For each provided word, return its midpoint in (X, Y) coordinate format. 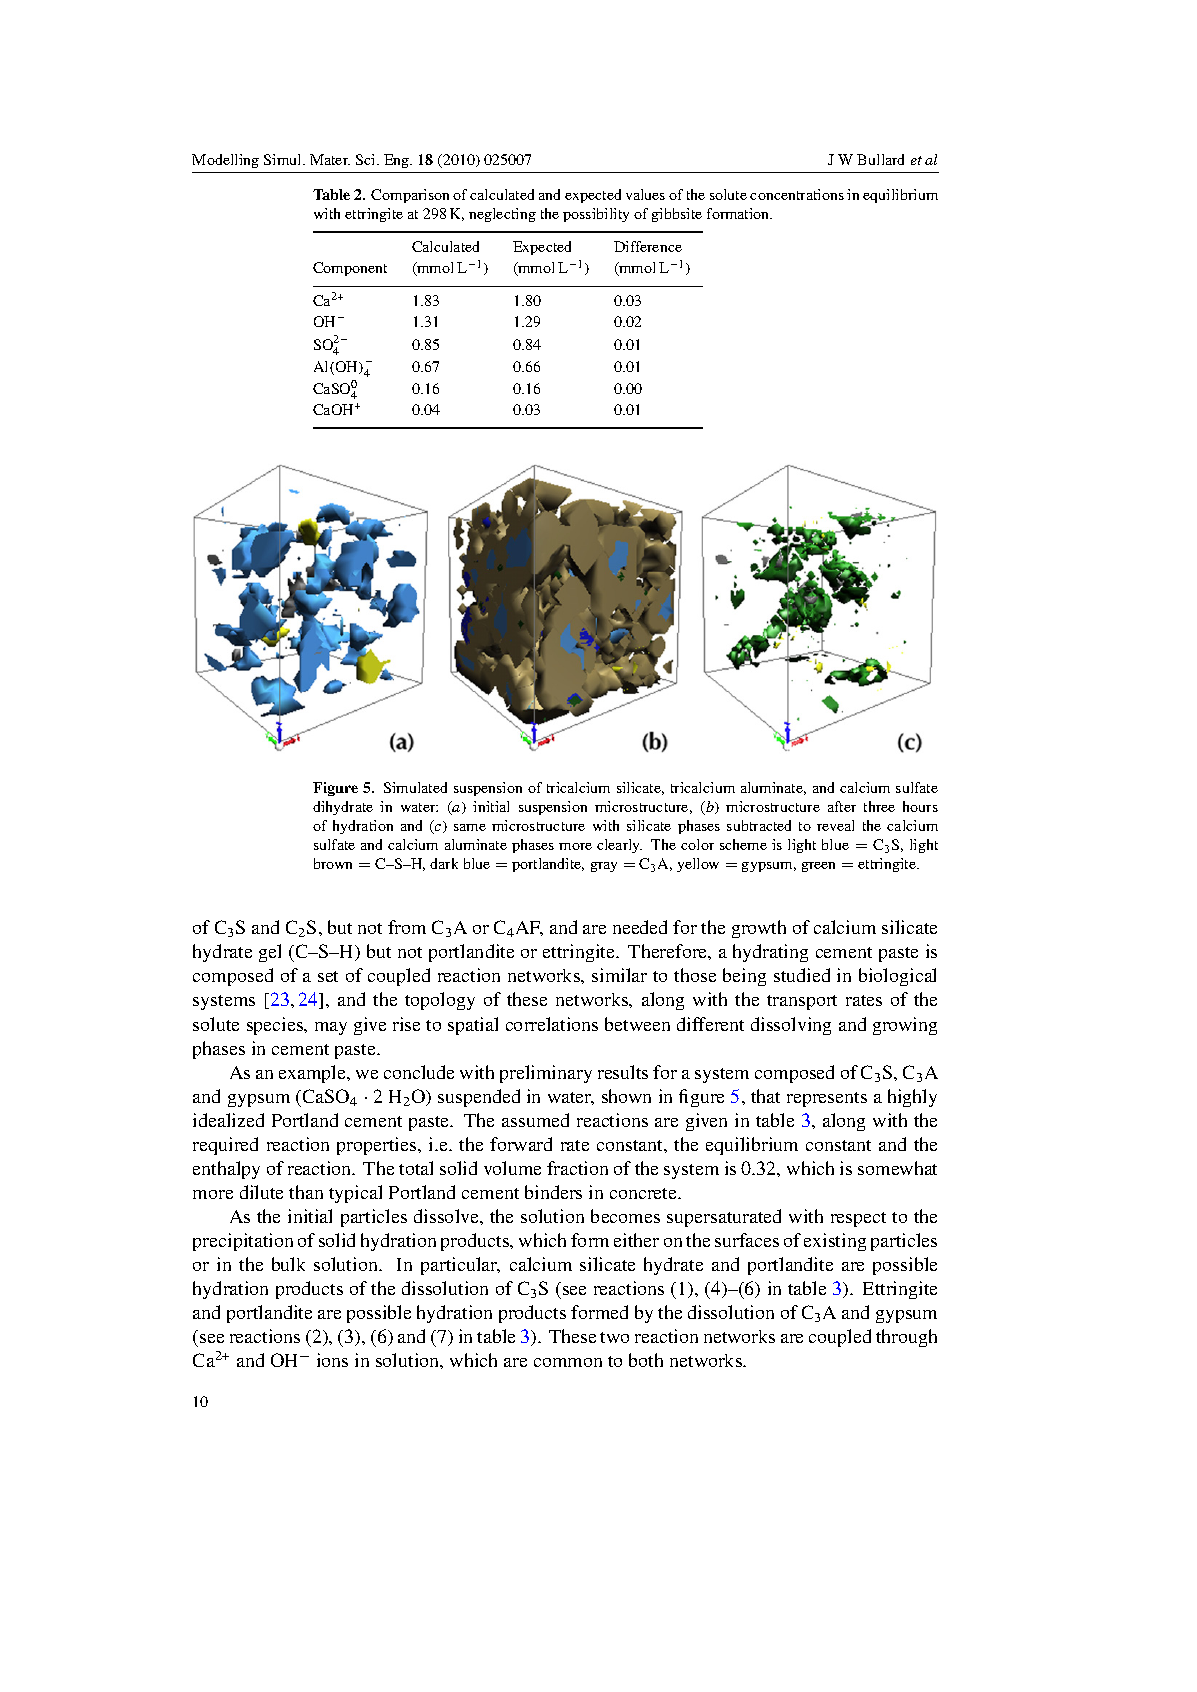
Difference (648, 246)
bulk (288, 1264)
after (842, 806)
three (879, 806)
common (568, 1362)
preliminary (546, 1074)
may (331, 1028)
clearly (619, 846)
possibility (596, 215)
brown (333, 863)
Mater (330, 159)
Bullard (880, 159)
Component (350, 269)
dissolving (791, 1026)
